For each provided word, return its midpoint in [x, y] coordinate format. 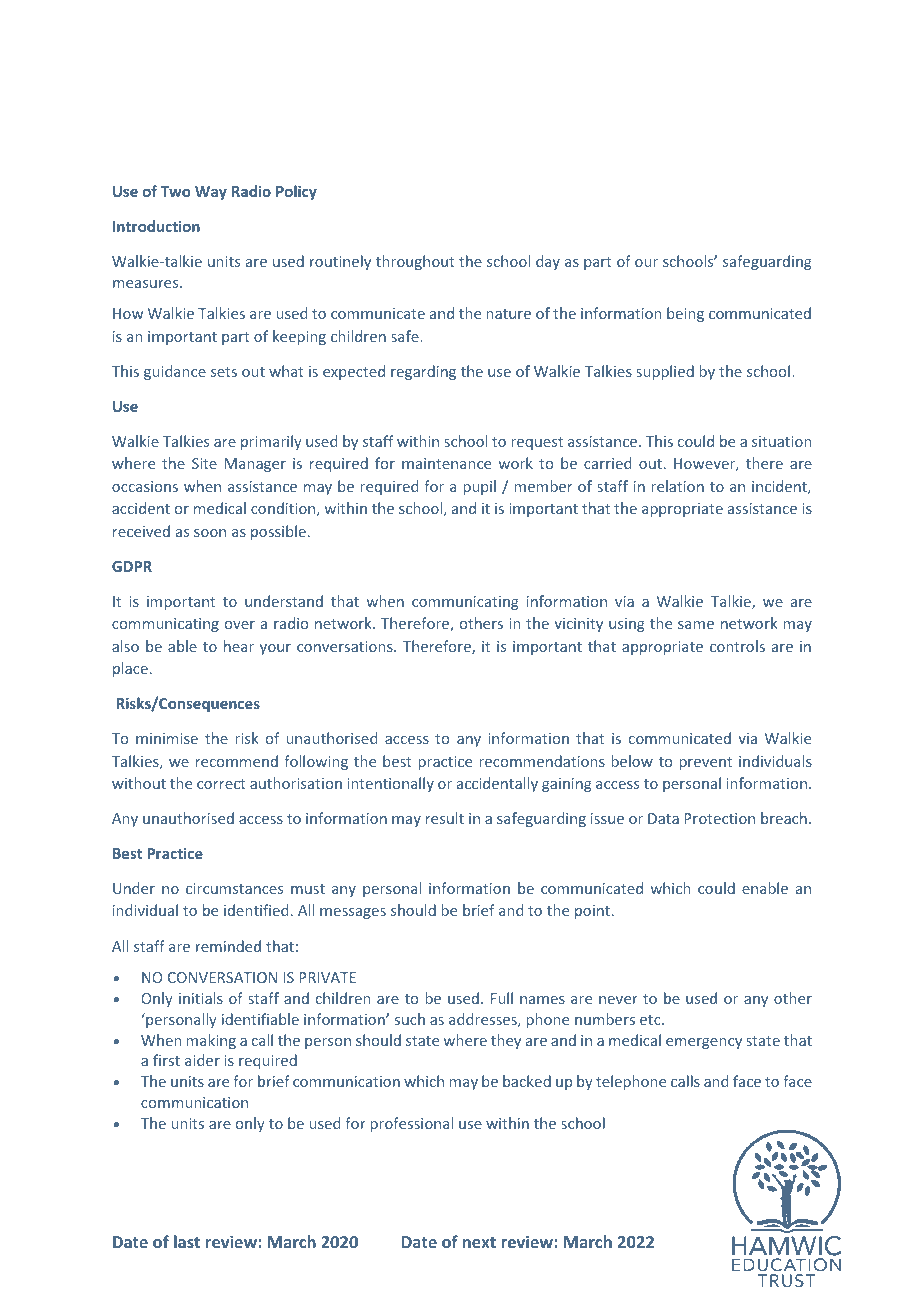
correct [221, 784]
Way [211, 193]
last [187, 1241]
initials [201, 998]
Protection [719, 818]
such [410, 1019]
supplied [665, 372]
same [696, 625]
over [240, 625]
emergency [704, 1043]
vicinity [578, 625]
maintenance [446, 463]
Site [204, 463]
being [685, 314]
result [445, 818]
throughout [415, 262]
